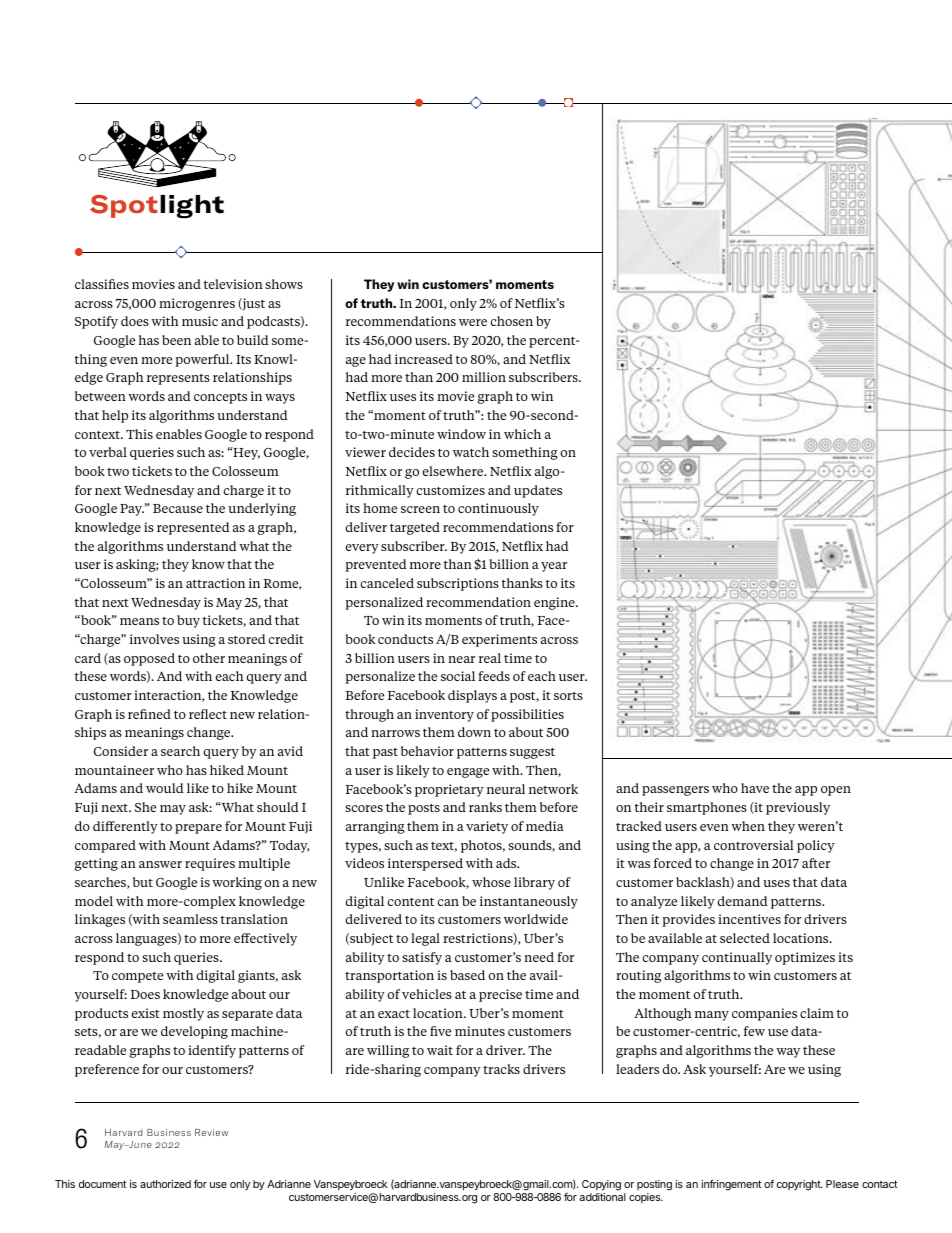 The height and width of the screenshot is (1233, 952). What do you see at coordinates (798, 808) in the screenshot?
I see `previously` at bounding box center [798, 808].
